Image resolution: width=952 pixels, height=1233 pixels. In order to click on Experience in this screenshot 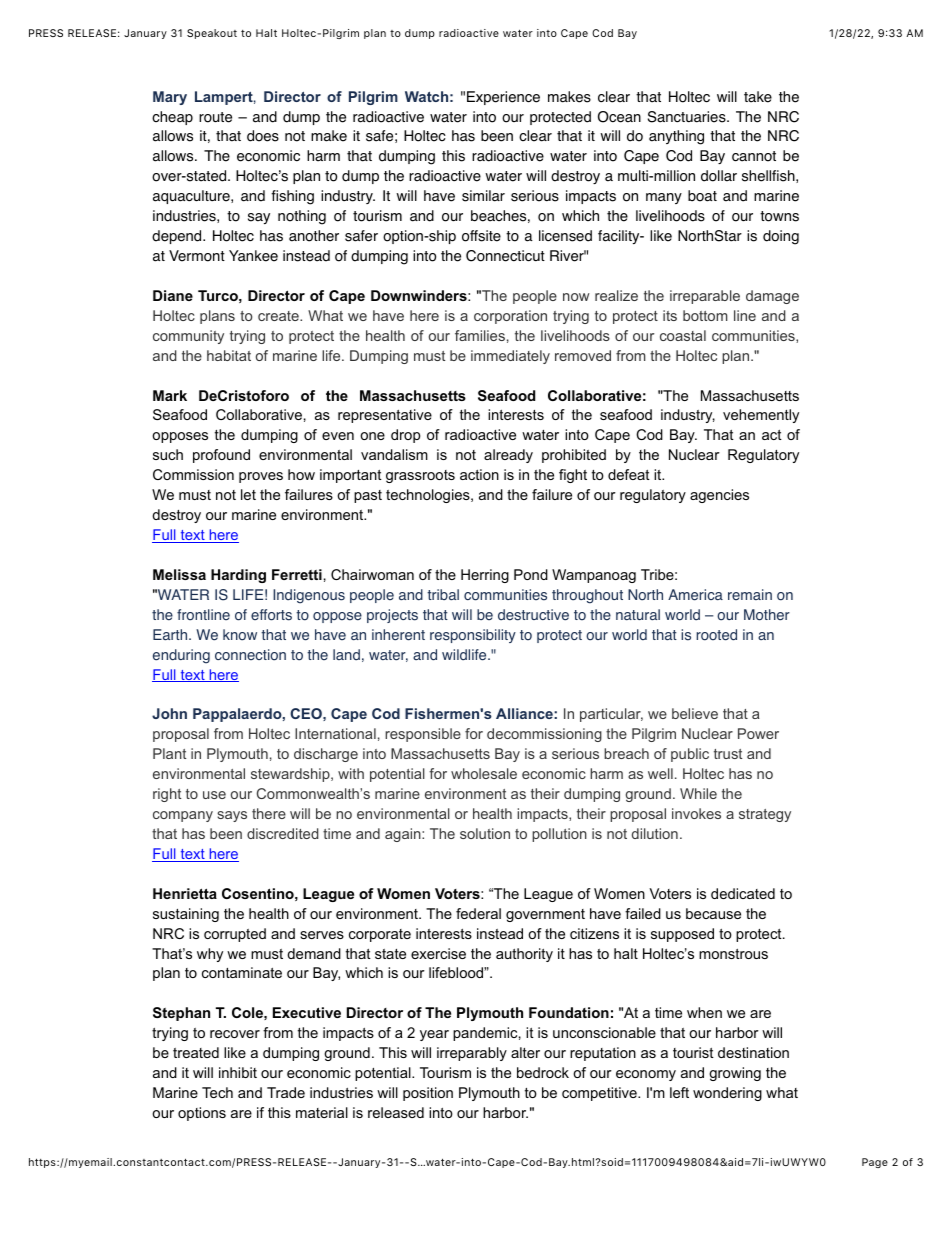, I will do `click(503, 98)`.
